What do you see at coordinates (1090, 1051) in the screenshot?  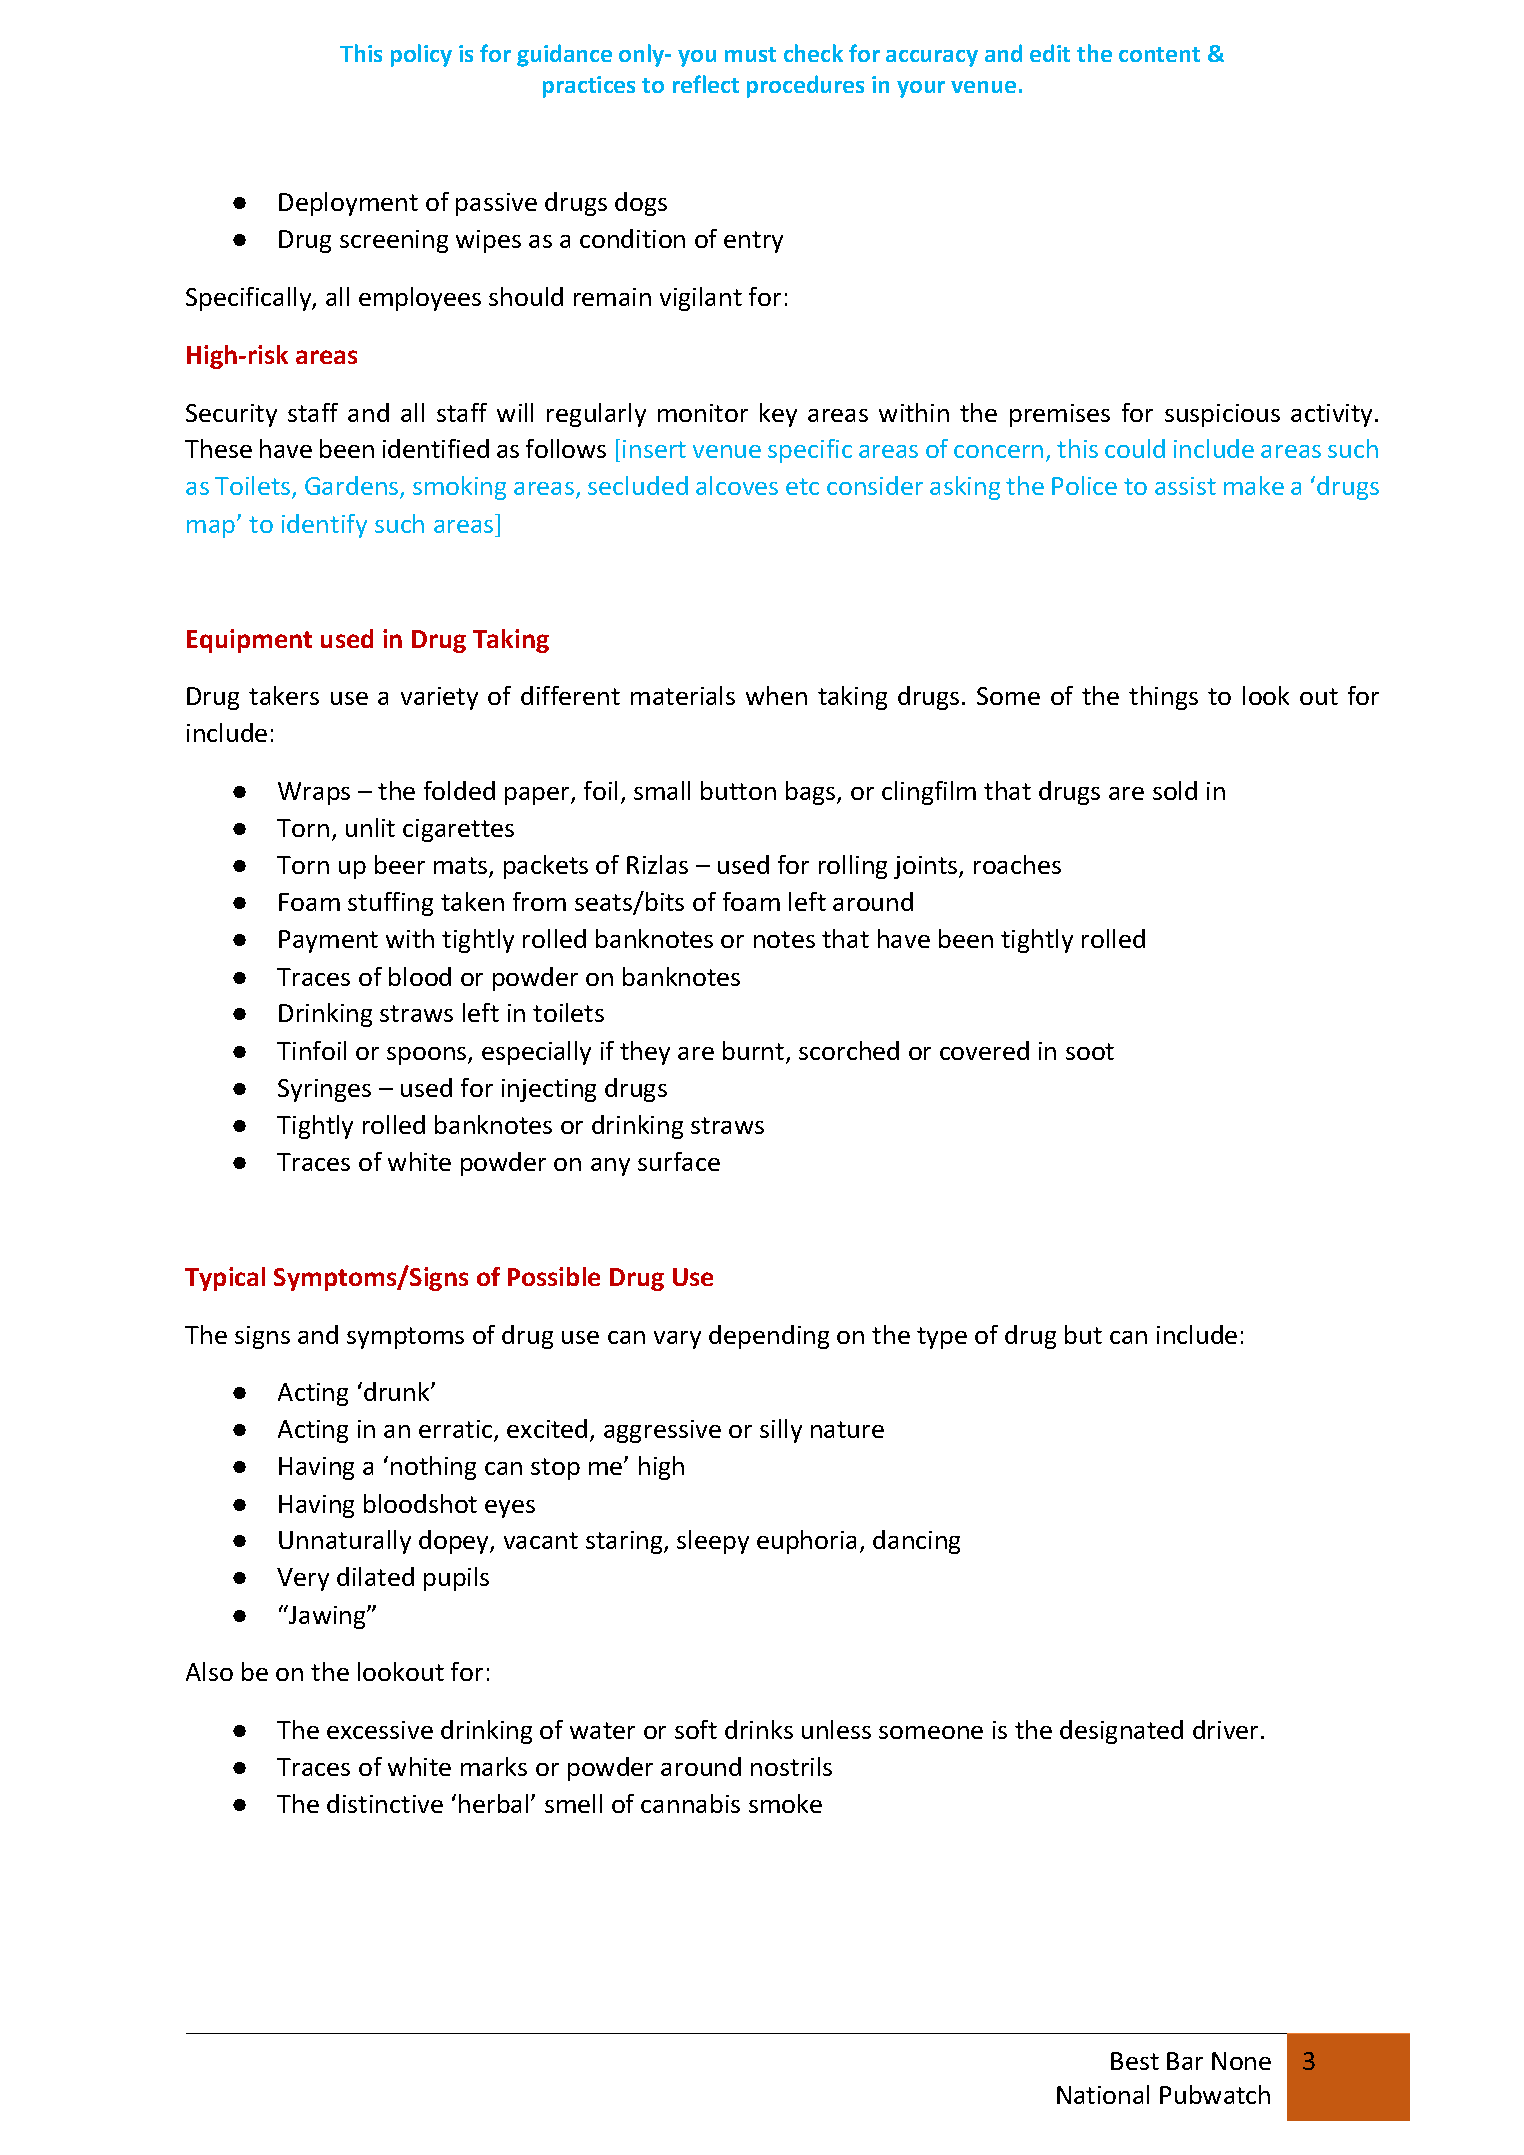 I see `soot` at bounding box center [1090, 1051].
